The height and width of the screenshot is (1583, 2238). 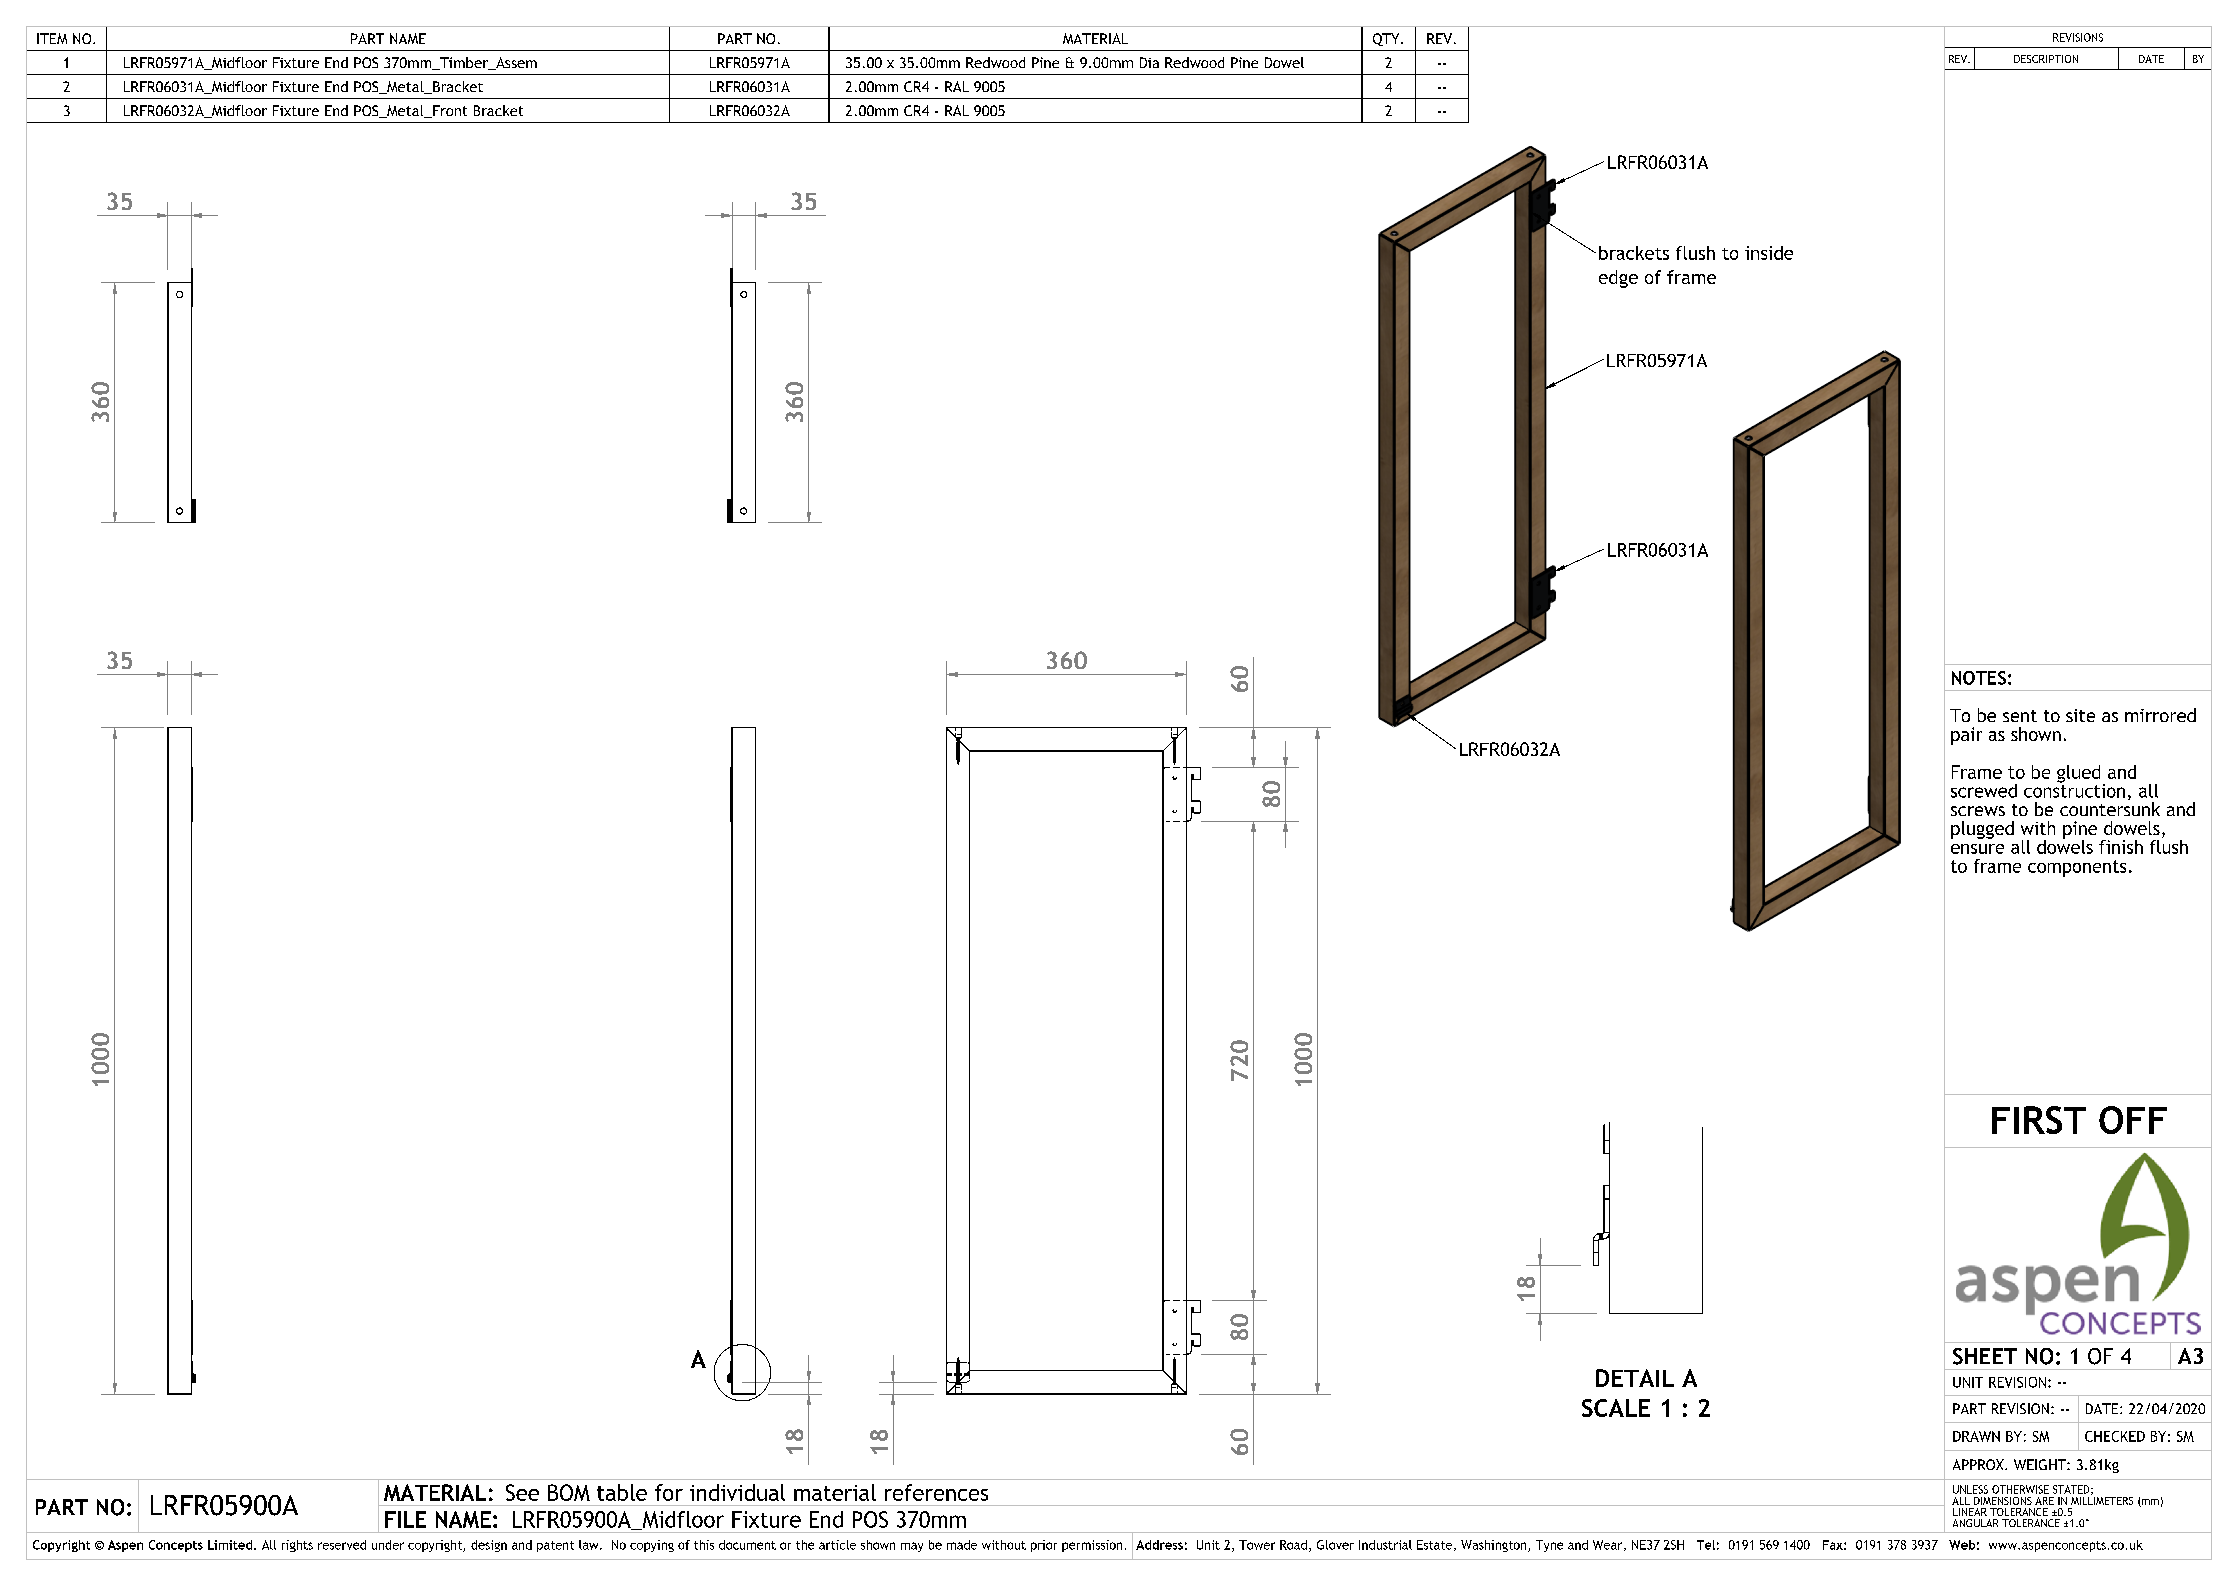 What do you see at coordinates (52, 38) in the screenshot?
I see `ITEM` at bounding box center [52, 38].
